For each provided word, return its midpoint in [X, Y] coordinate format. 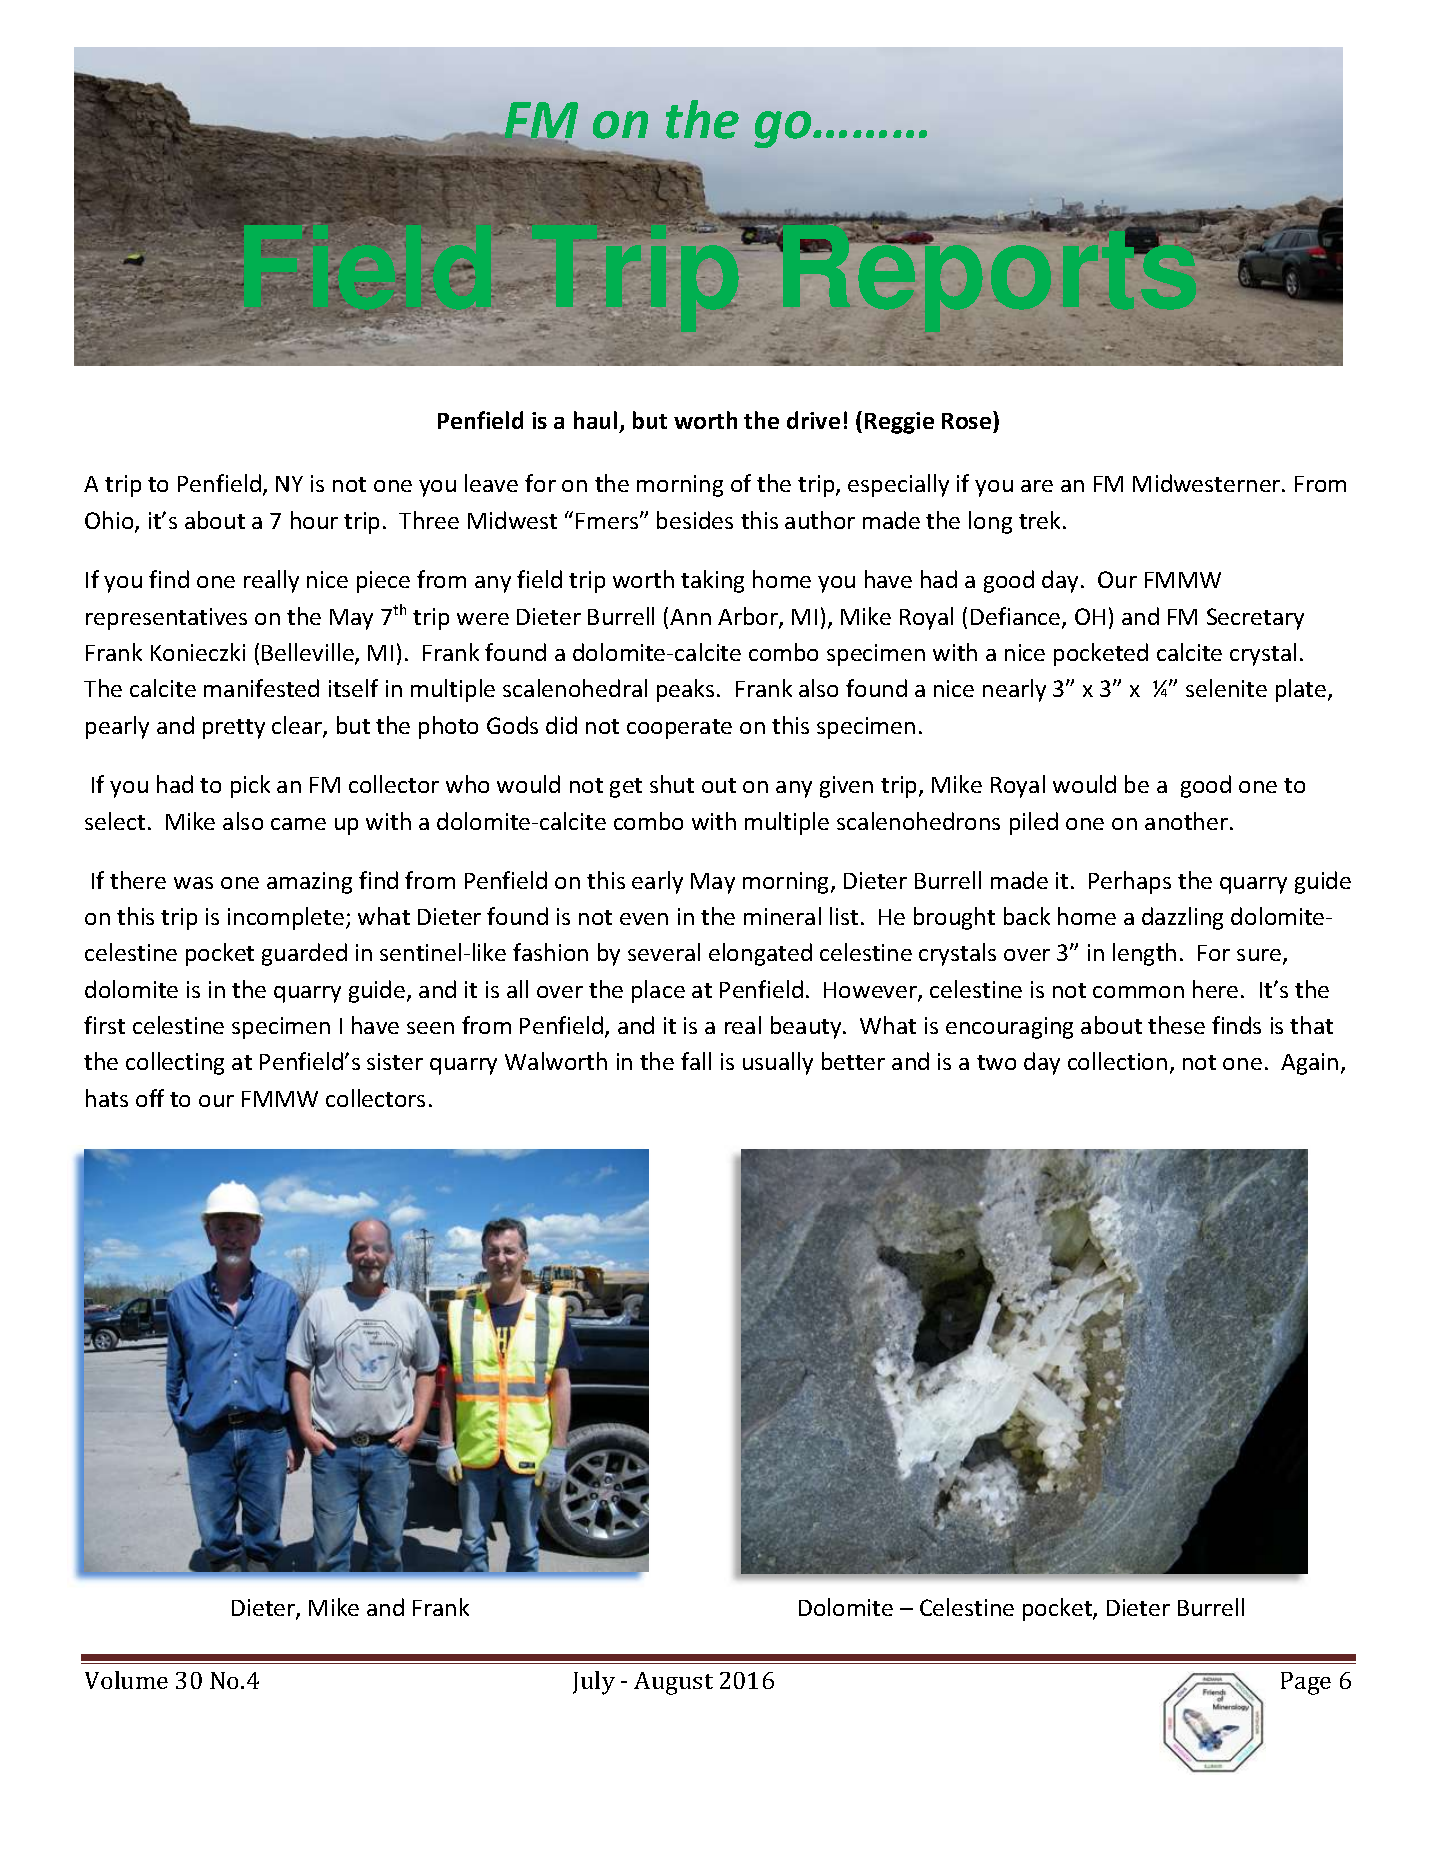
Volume [126, 1680]
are [1037, 486]
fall [696, 1061]
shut [672, 784]
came [298, 824]
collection [1117, 1061]
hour [314, 520]
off [150, 1098]
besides [695, 520]
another [1186, 821]
